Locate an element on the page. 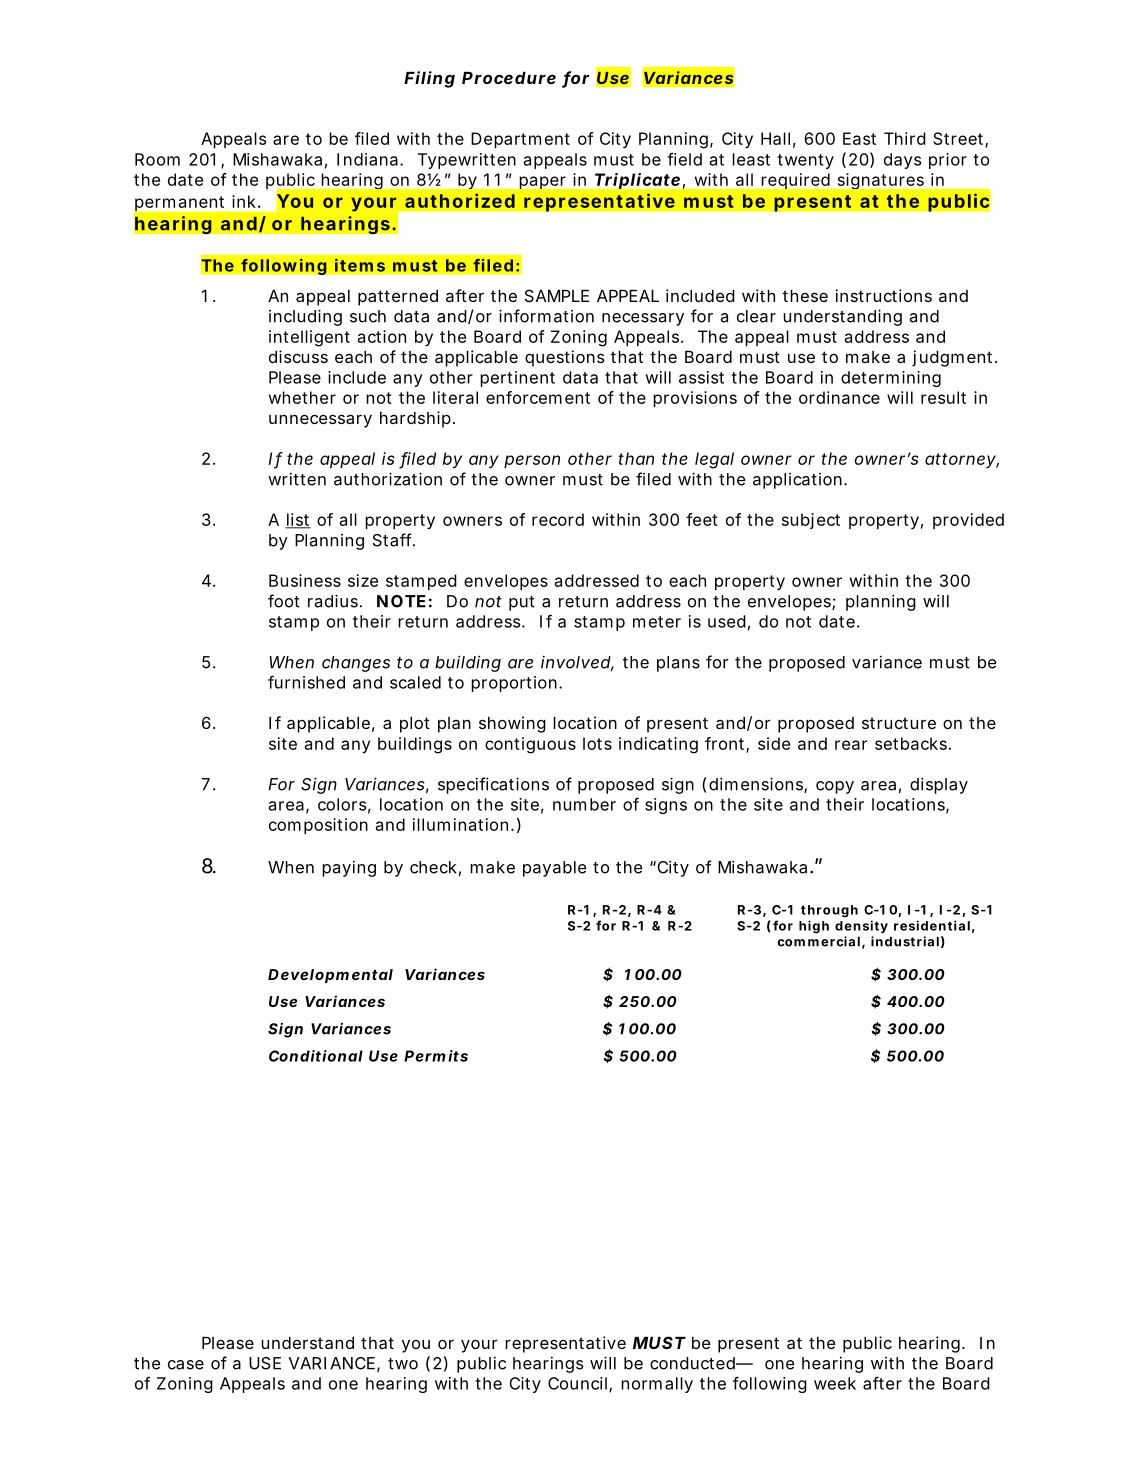 The image size is (1139, 1473). enforcement is located at coordinates (538, 397).
